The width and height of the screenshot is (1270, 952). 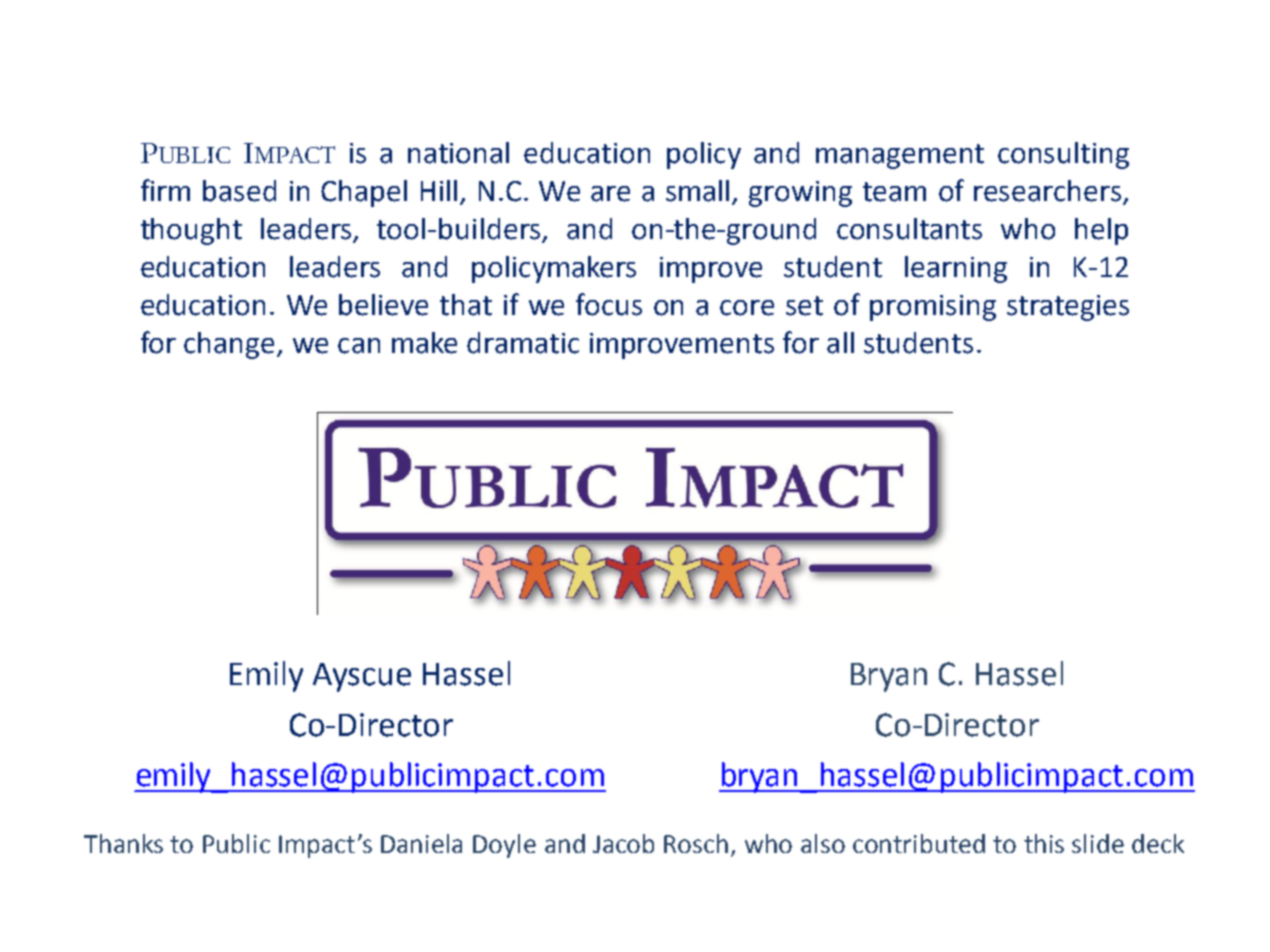 What do you see at coordinates (359, 346) in the screenshot?
I see `can` at bounding box center [359, 346].
